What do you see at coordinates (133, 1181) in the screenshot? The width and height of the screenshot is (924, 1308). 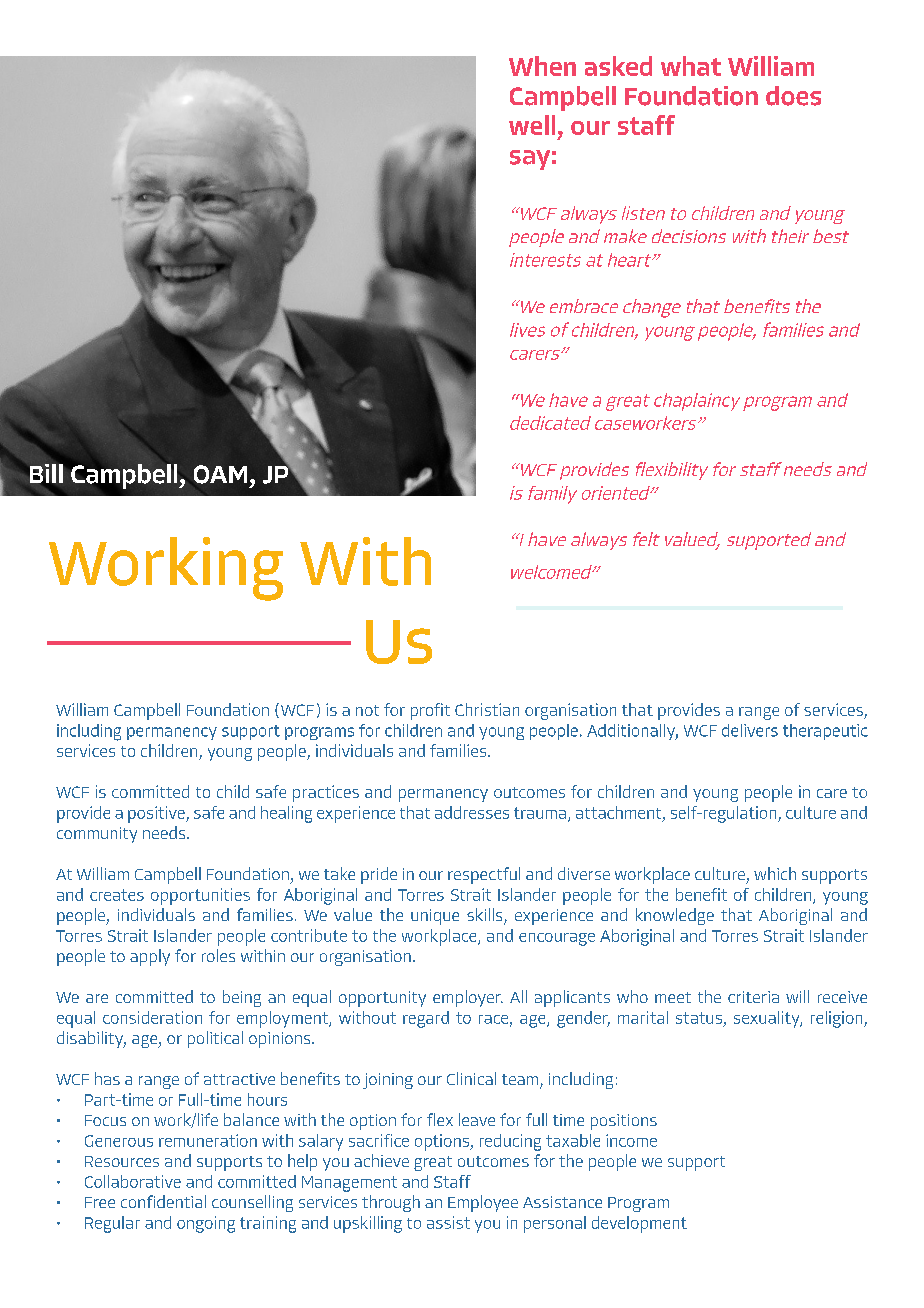 I see `Collaborative` at bounding box center [133, 1181].
